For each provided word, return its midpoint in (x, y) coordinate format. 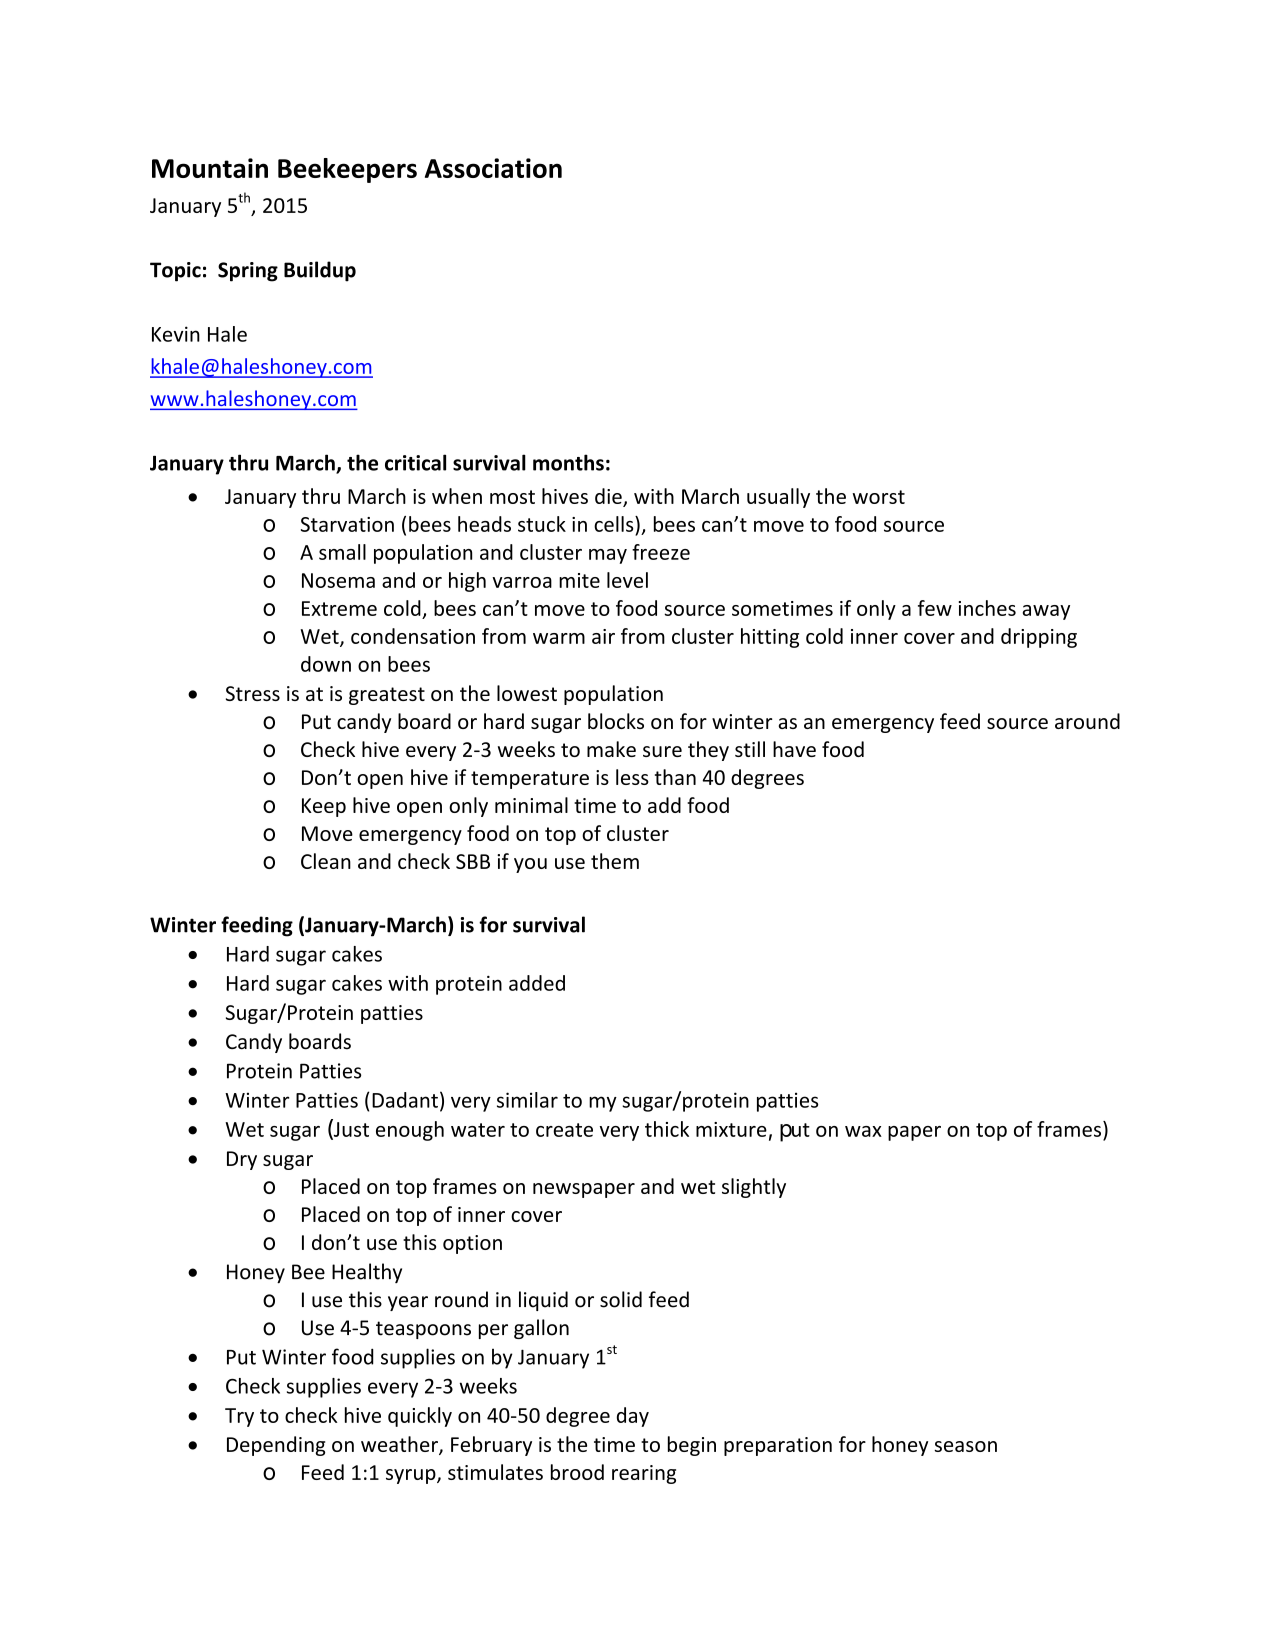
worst (879, 497)
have (794, 749)
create (564, 1130)
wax (863, 1131)
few (935, 608)
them (615, 861)
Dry (242, 1160)
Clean (326, 861)
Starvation (347, 524)
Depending (276, 1446)
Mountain (210, 168)
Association (493, 168)
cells (615, 524)
